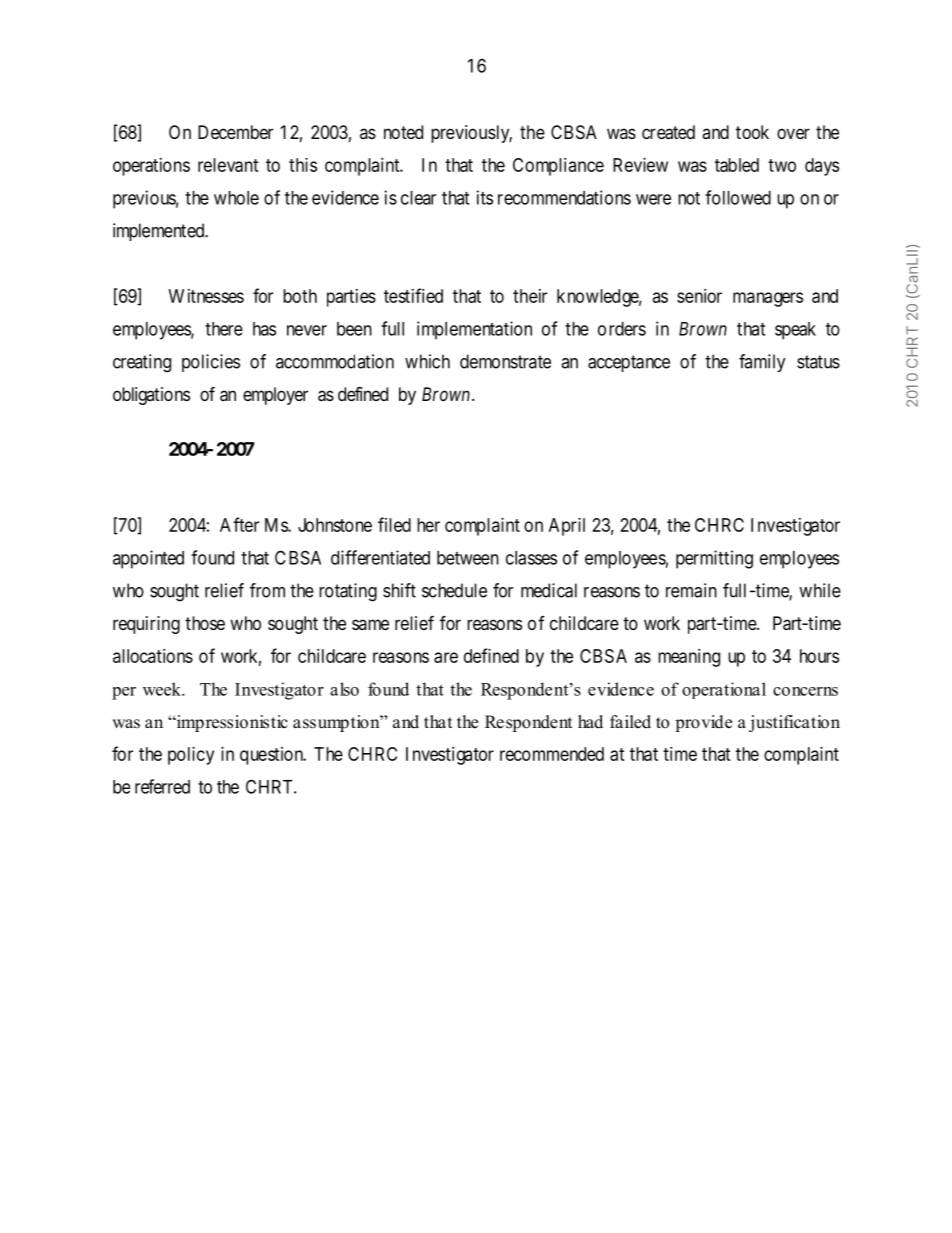 Image resolution: width=952 pixels, height=1233 pixels. Describe the element at coordinates (552, 754) in the image. I see `recommended` at that location.
